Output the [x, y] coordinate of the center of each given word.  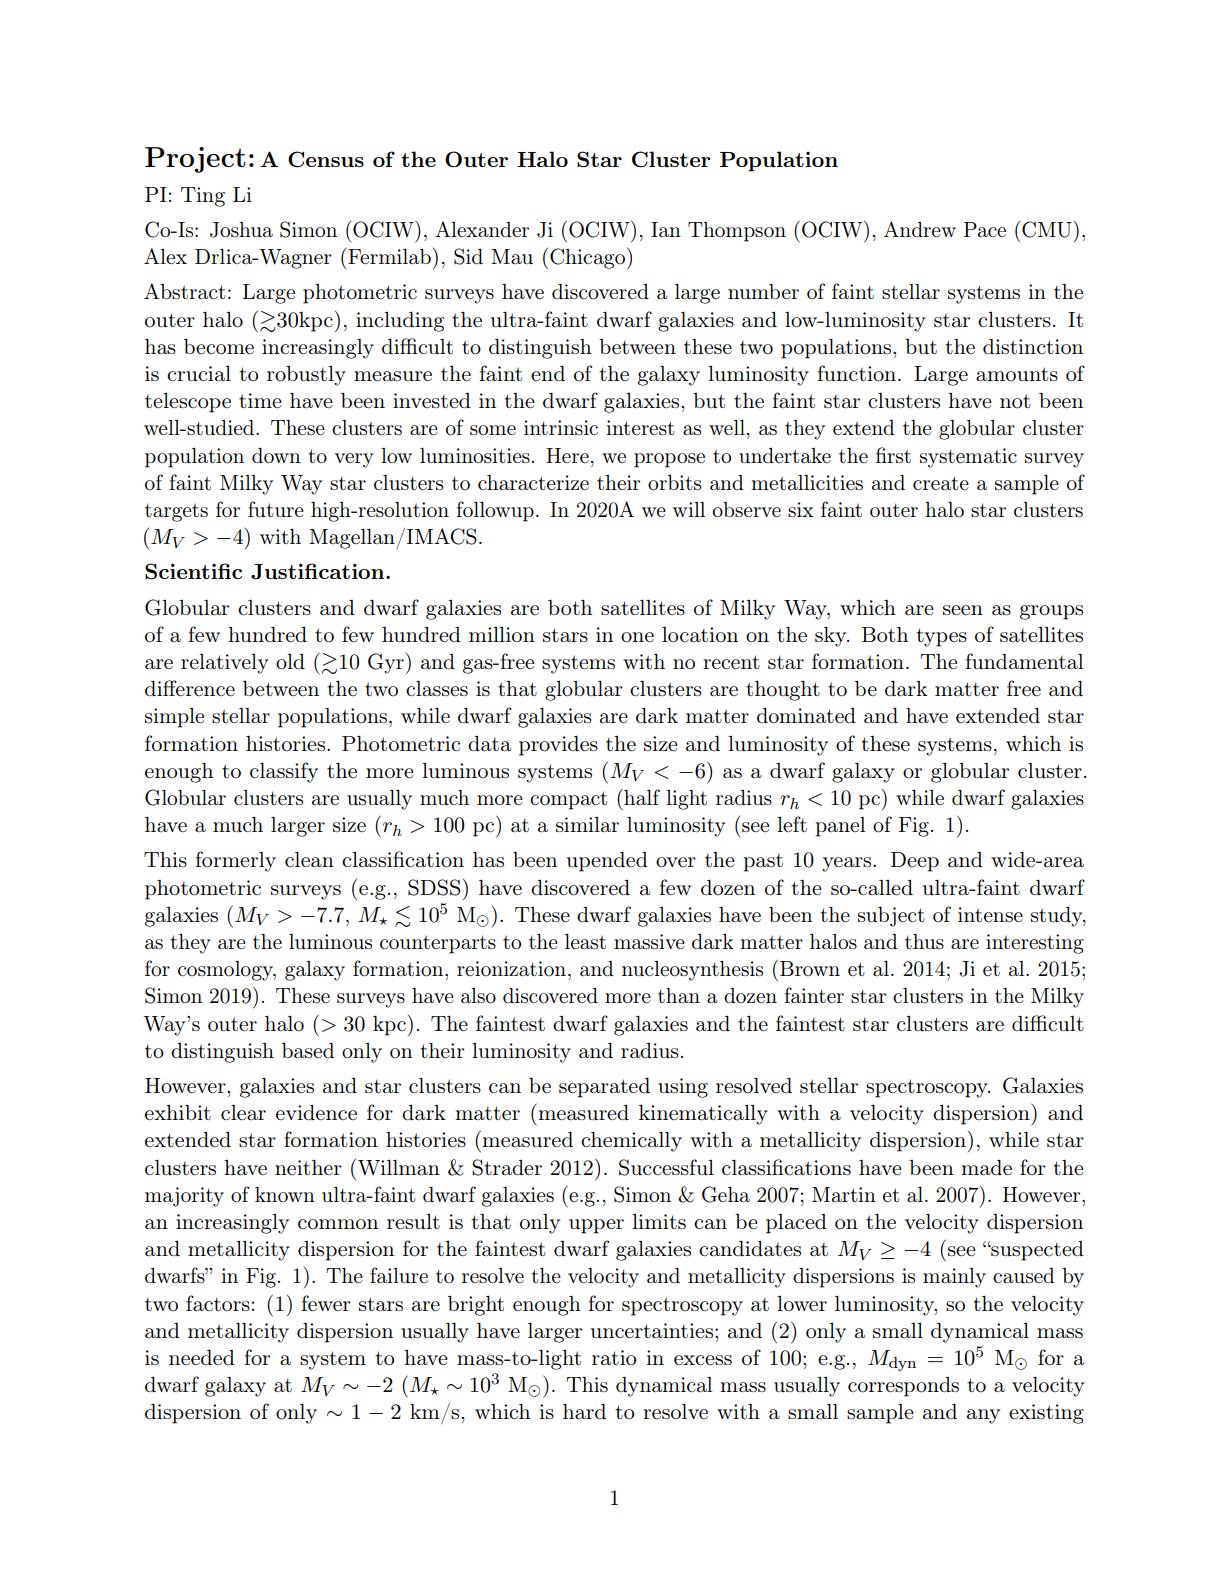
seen [963, 610]
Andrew [920, 229]
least [585, 941]
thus [924, 941]
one [637, 637]
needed [202, 1357]
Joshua [241, 230]
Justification [319, 571]
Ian [666, 230]
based [308, 1051]
